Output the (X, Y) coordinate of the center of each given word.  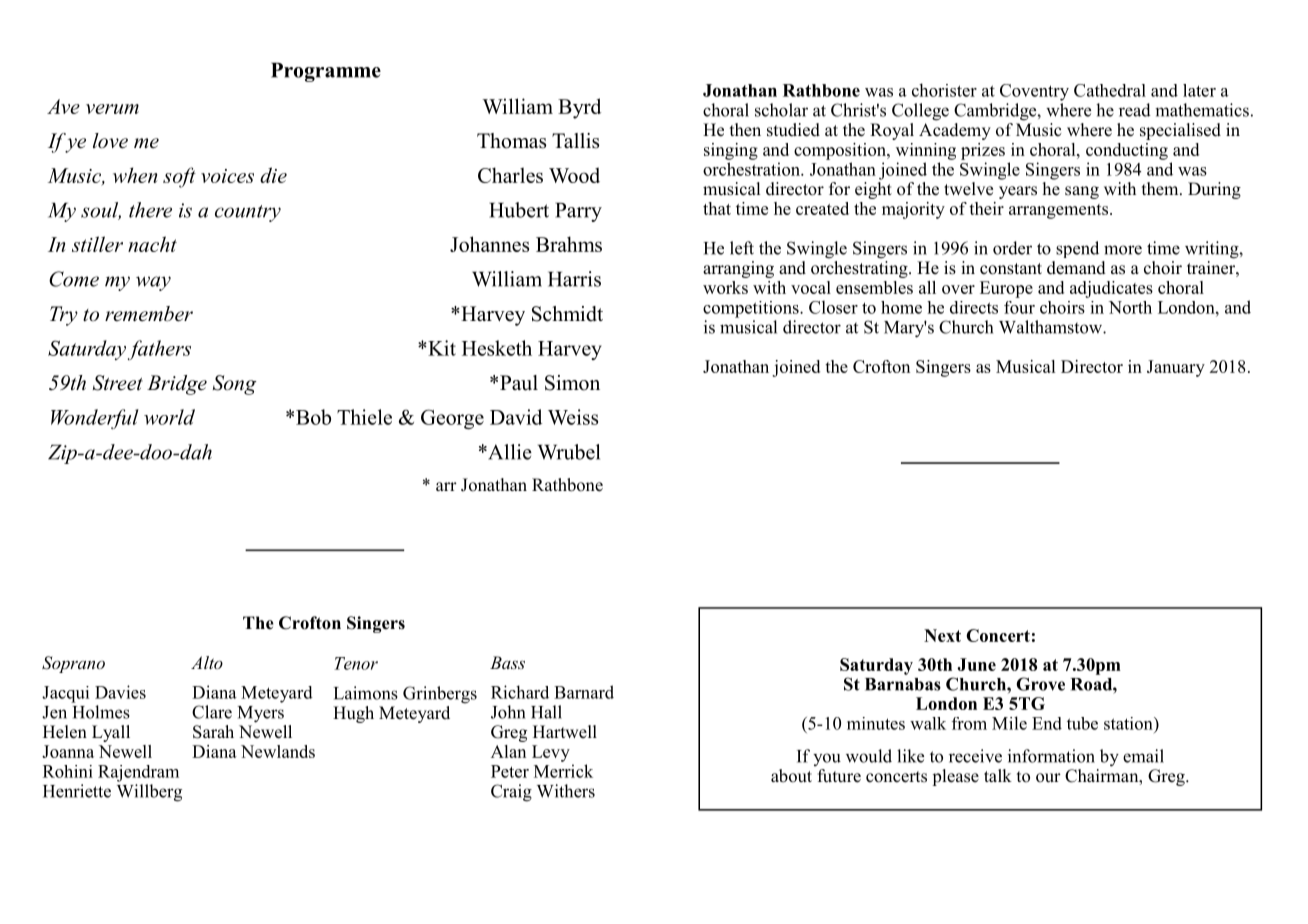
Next (942, 635)
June (976, 664)
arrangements (1058, 211)
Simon (572, 383)
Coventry (1034, 92)
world (169, 417)
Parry (578, 212)
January (1176, 368)
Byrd (579, 108)
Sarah (213, 732)
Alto (207, 662)
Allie (509, 452)
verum (112, 109)
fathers (159, 350)
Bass (507, 662)
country (248, 213)
